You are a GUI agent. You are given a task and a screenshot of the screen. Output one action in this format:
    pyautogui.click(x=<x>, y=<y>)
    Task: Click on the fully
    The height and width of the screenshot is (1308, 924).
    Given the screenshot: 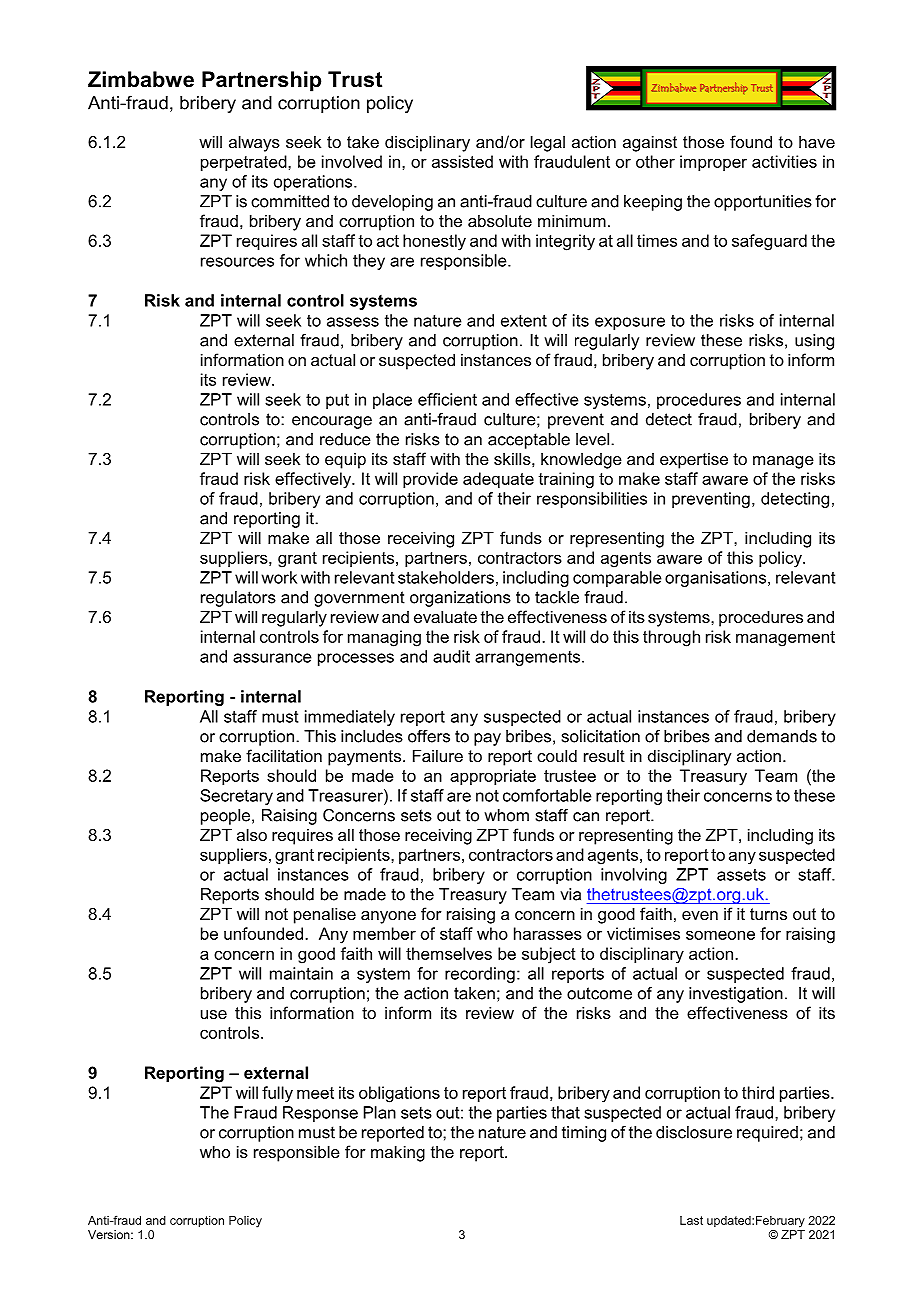 What is the action you would take?
    pyautogui.click(x=277, y=1094)
